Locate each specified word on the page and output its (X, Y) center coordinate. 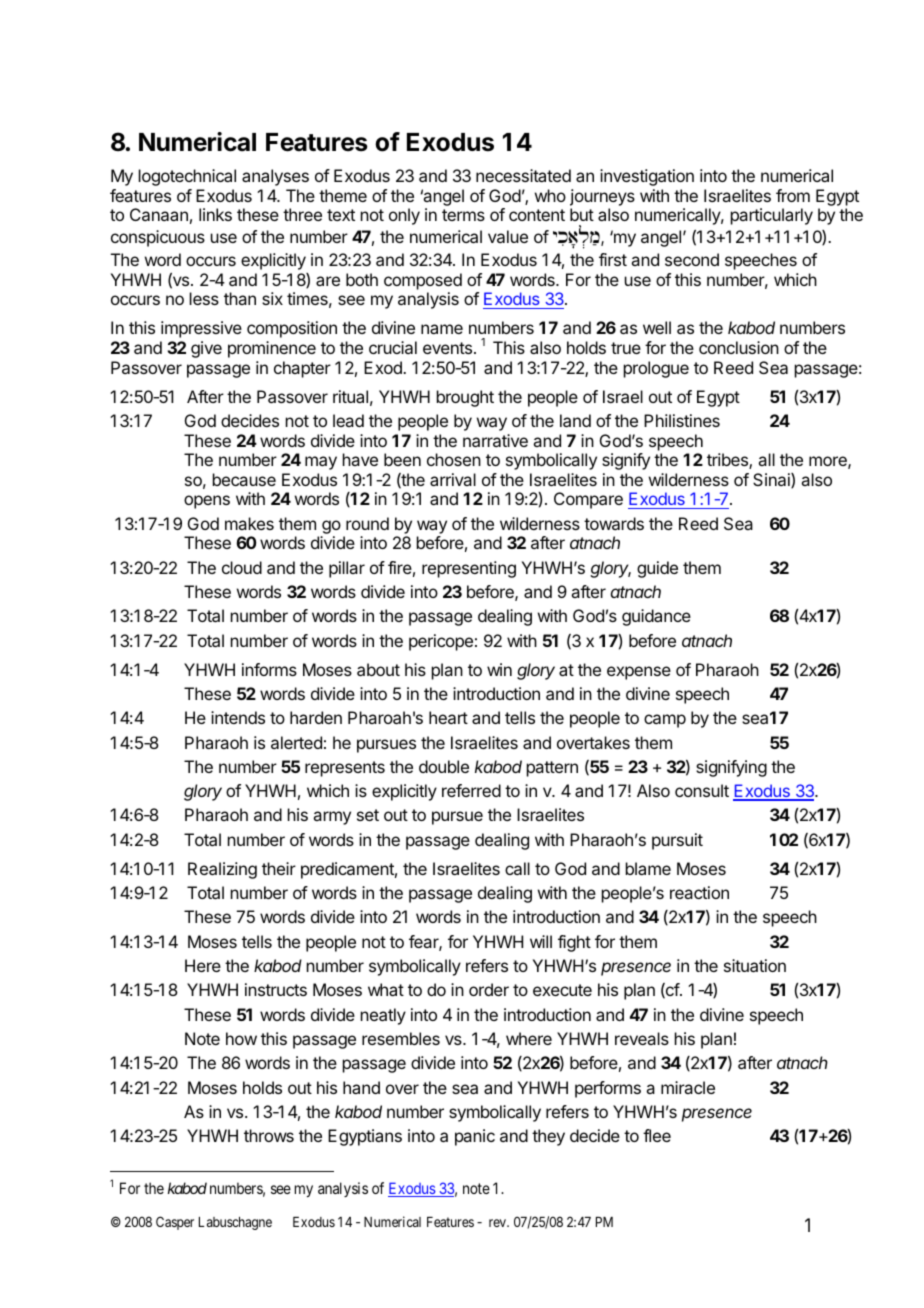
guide (657, 569)
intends (238, 717)
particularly (772, 216)
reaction (699, 892)
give (206, 349)
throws (269, 1135)
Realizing (222, 870)
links (215, 214)
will (541, 941)
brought (465, 398)
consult (702, 790)
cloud (242, 567)
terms (463, 215)
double (444, 766)
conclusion (739, 347)
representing (469, 569)
